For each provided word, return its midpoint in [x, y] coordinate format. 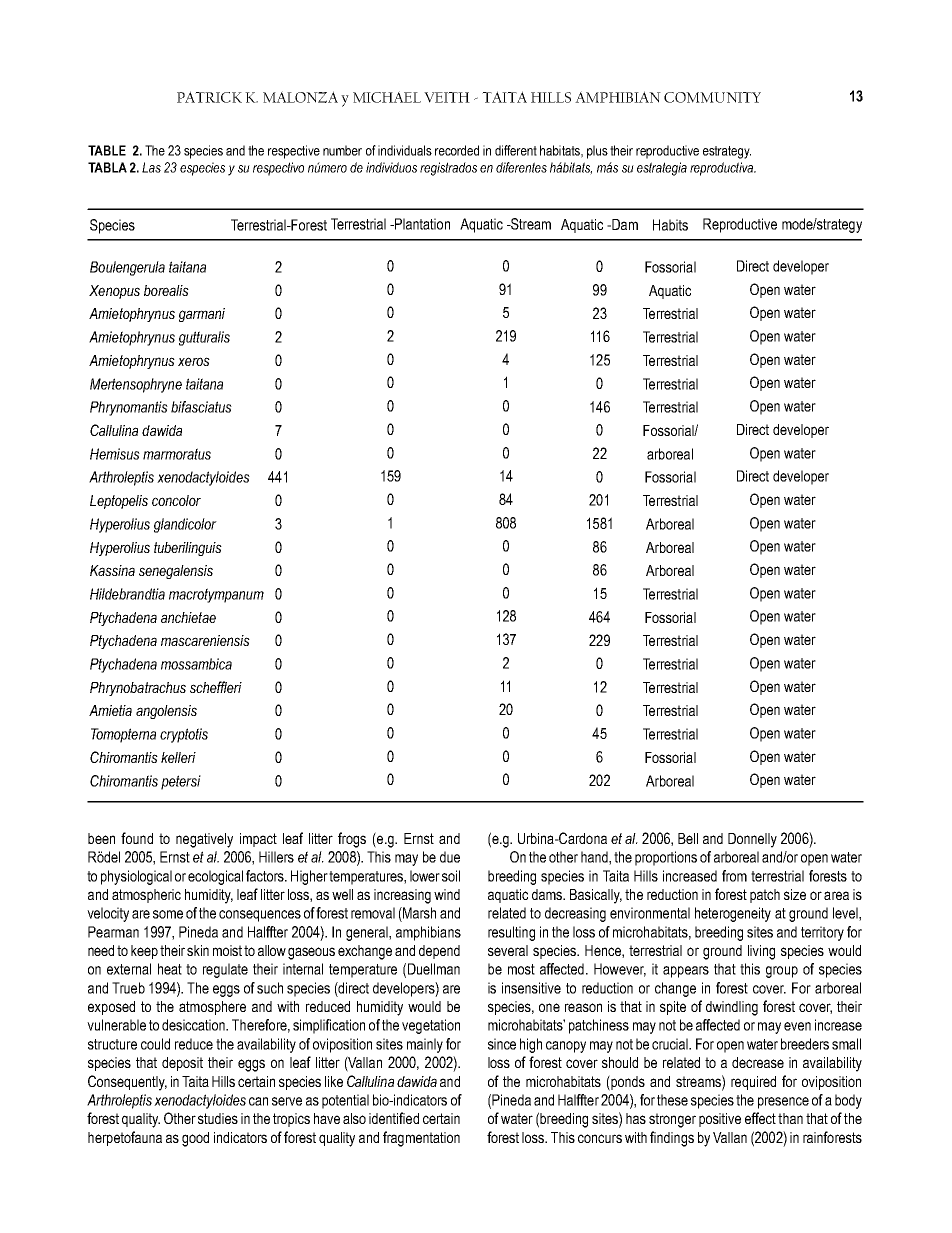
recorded [457, 150]
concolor [176, 500]
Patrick [209, 97]
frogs [352, 840]
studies [218, 1118]
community [712, 97]
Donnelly [752, 840]
